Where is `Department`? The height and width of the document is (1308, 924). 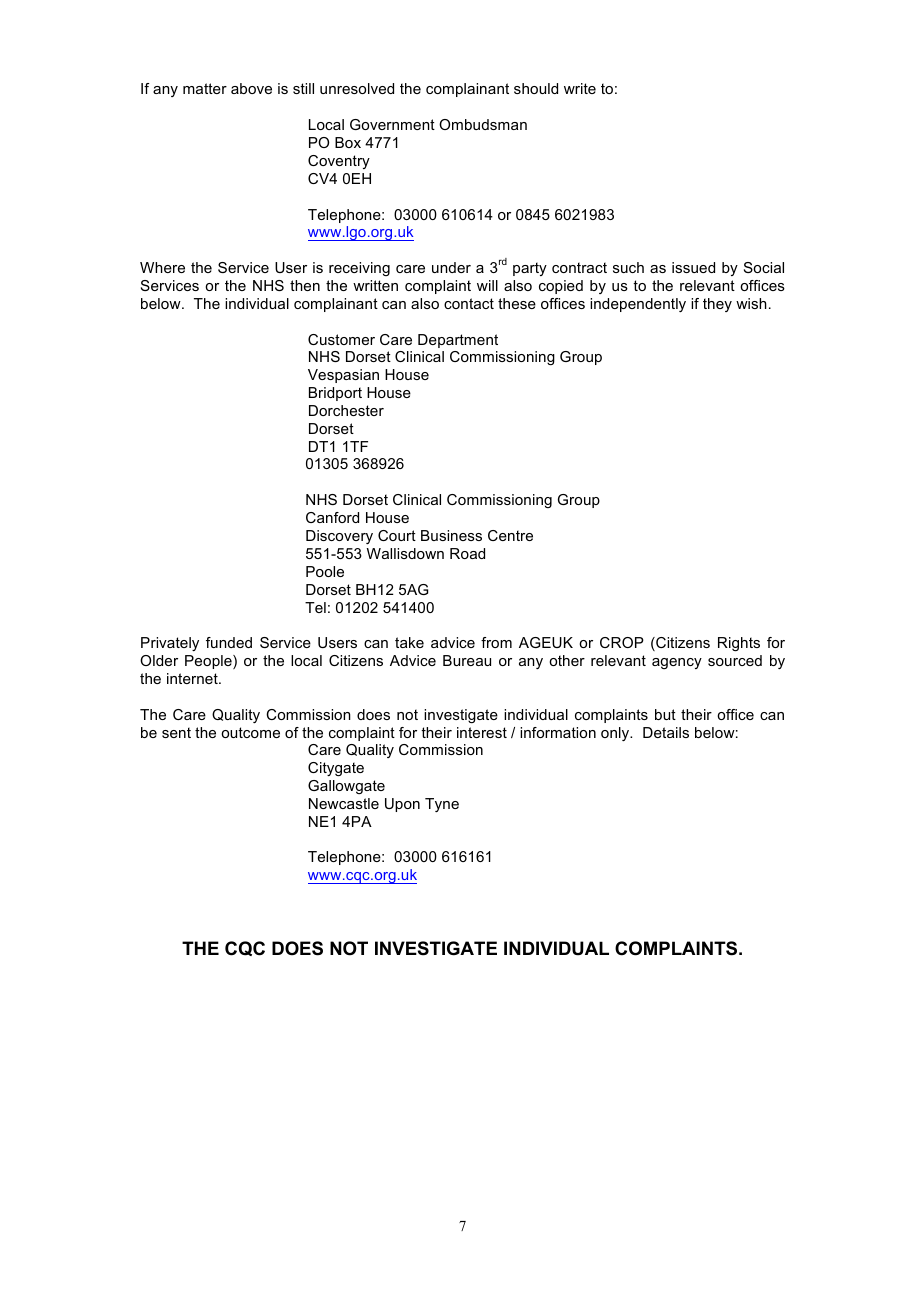
Department is located at coordinates (458, 341).
